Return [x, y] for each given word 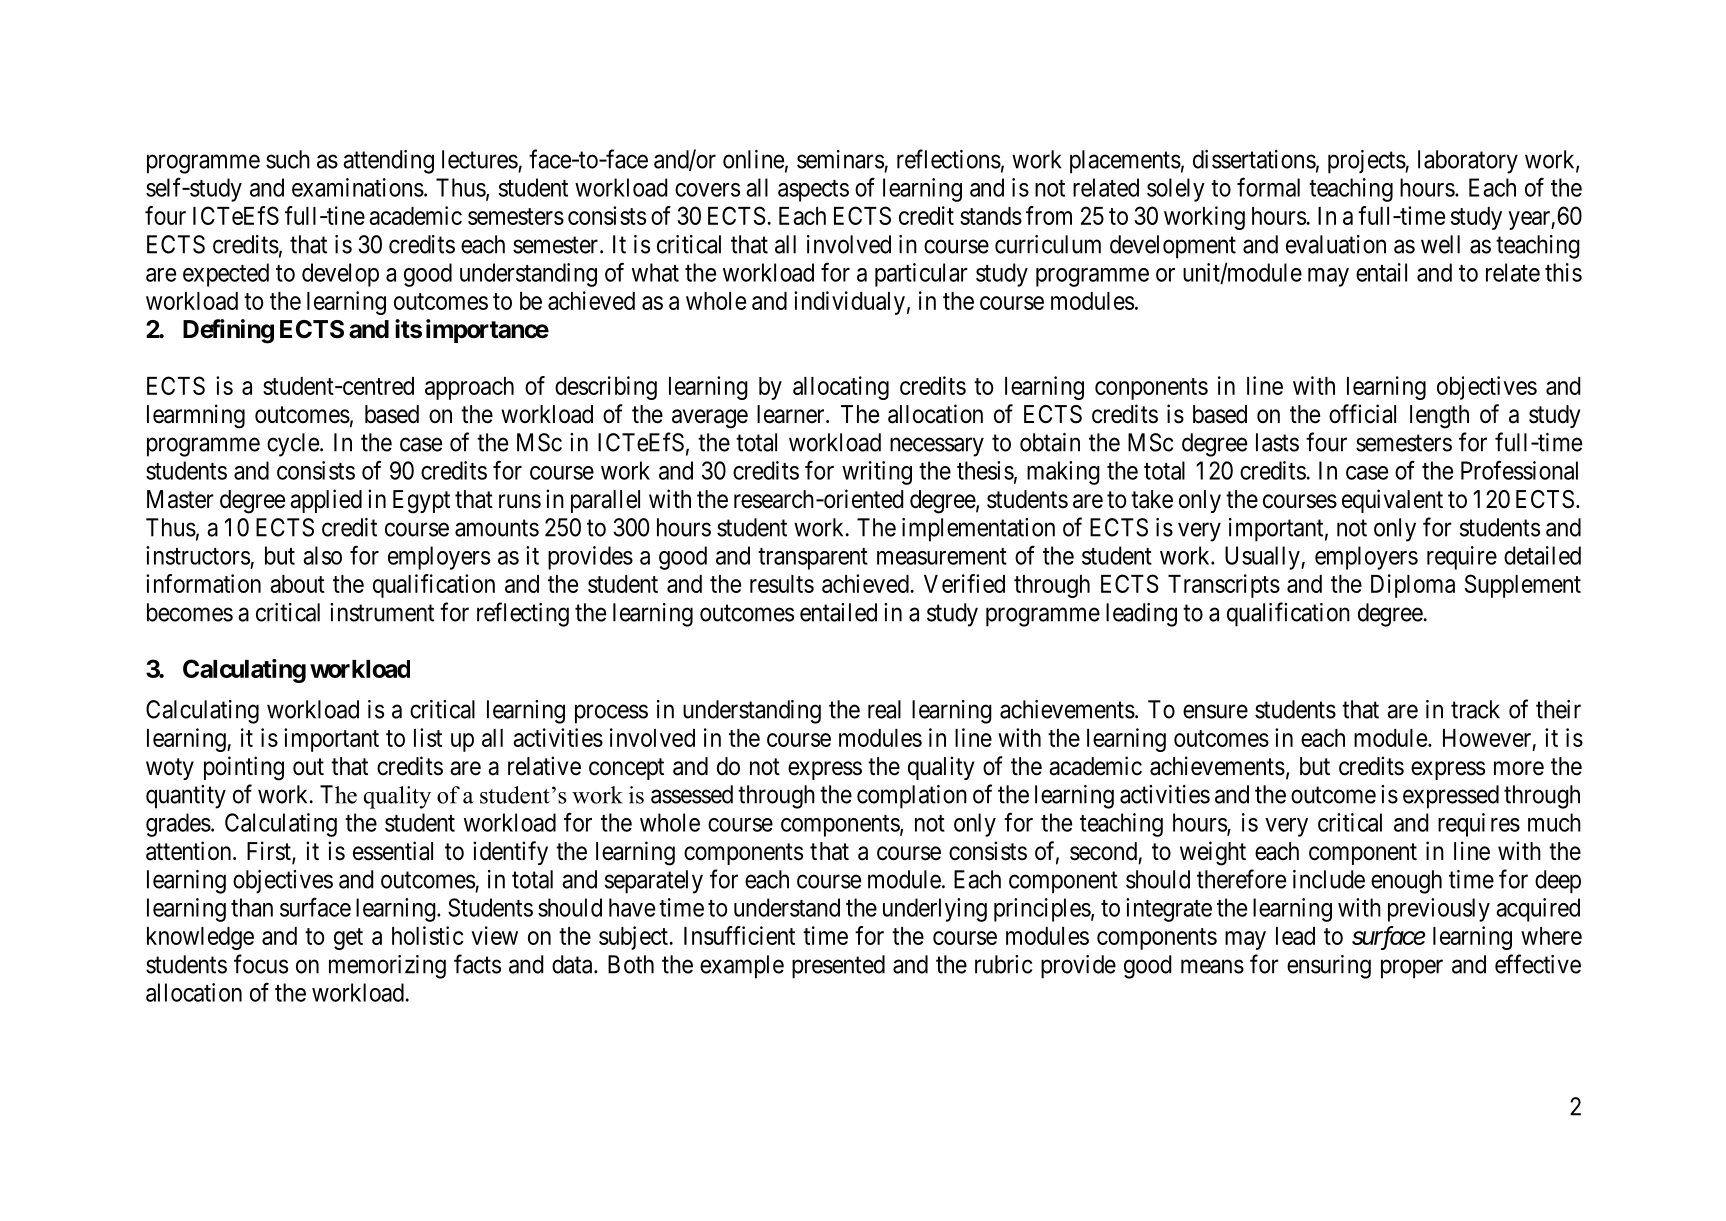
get [348, 939]
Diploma [1413, 586]
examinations [358, 187]
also [322, 555]
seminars [840, 159]
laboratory [1468, 162]
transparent [813, 559]
